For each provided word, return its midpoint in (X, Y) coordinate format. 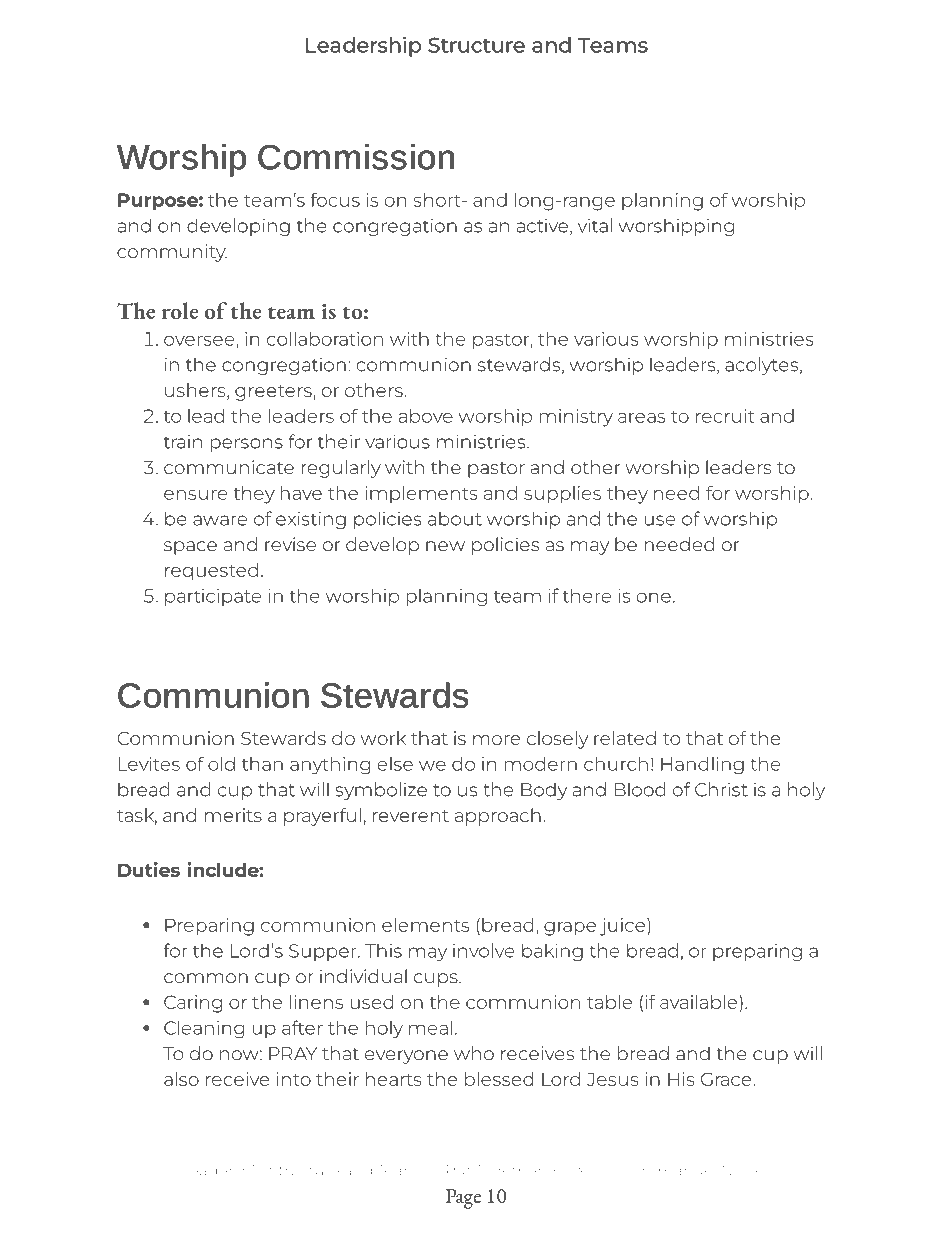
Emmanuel (674, 1170)
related (625, 738)
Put (459, 1170)
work (383, 738)
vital (595, 225)
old (221, 764)
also (181, 1079)
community (172, 253)
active (542, 226)
